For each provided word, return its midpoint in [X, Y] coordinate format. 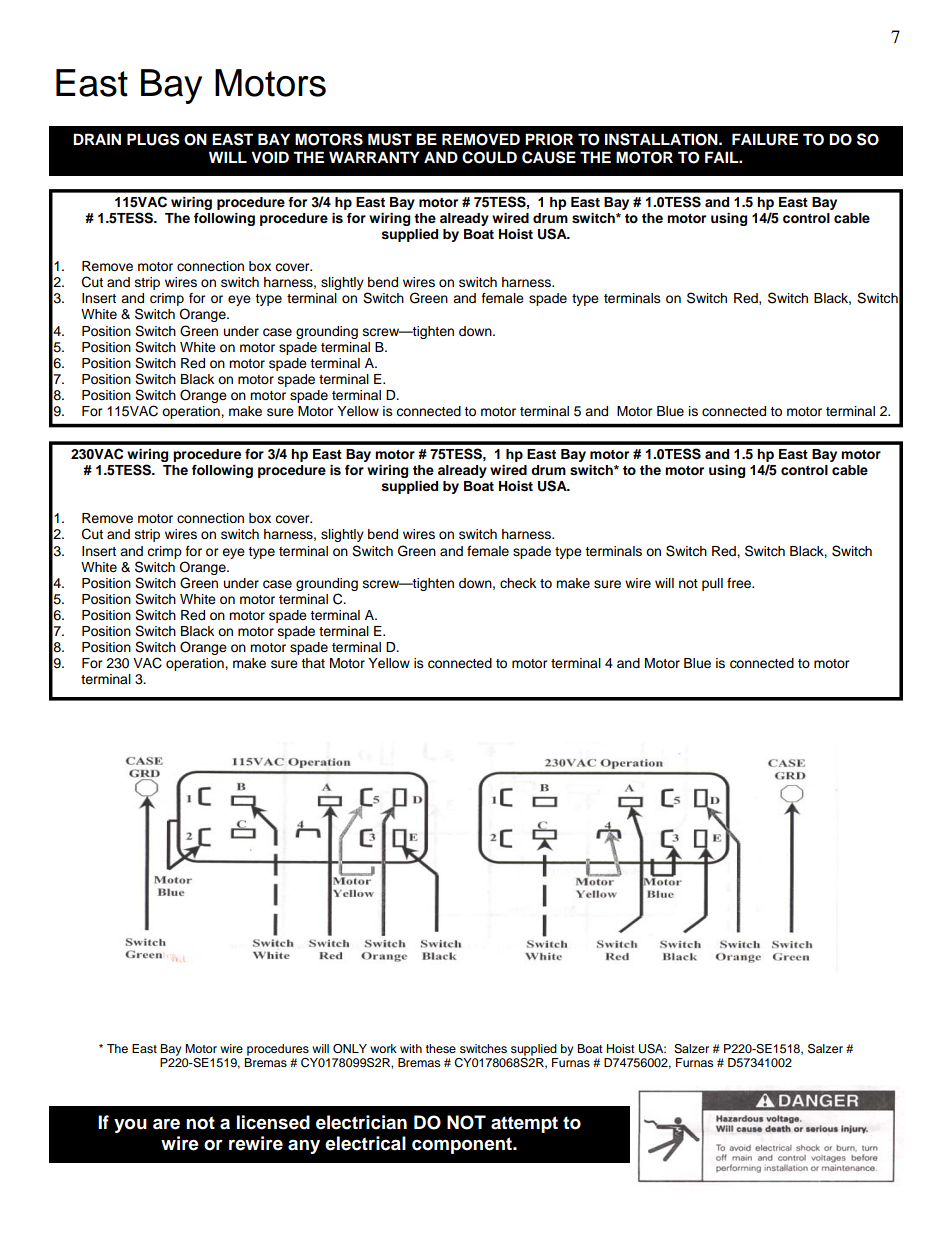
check [518, 583]
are [166, 1124]
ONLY [350, 1049]
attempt [524, 1124]
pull [712, 584]
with [411, 1048]
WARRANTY [374, 157]
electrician [361, 1122]
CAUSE [549, 157]
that [313, 663]
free [740, 583]
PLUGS [153, 139]
